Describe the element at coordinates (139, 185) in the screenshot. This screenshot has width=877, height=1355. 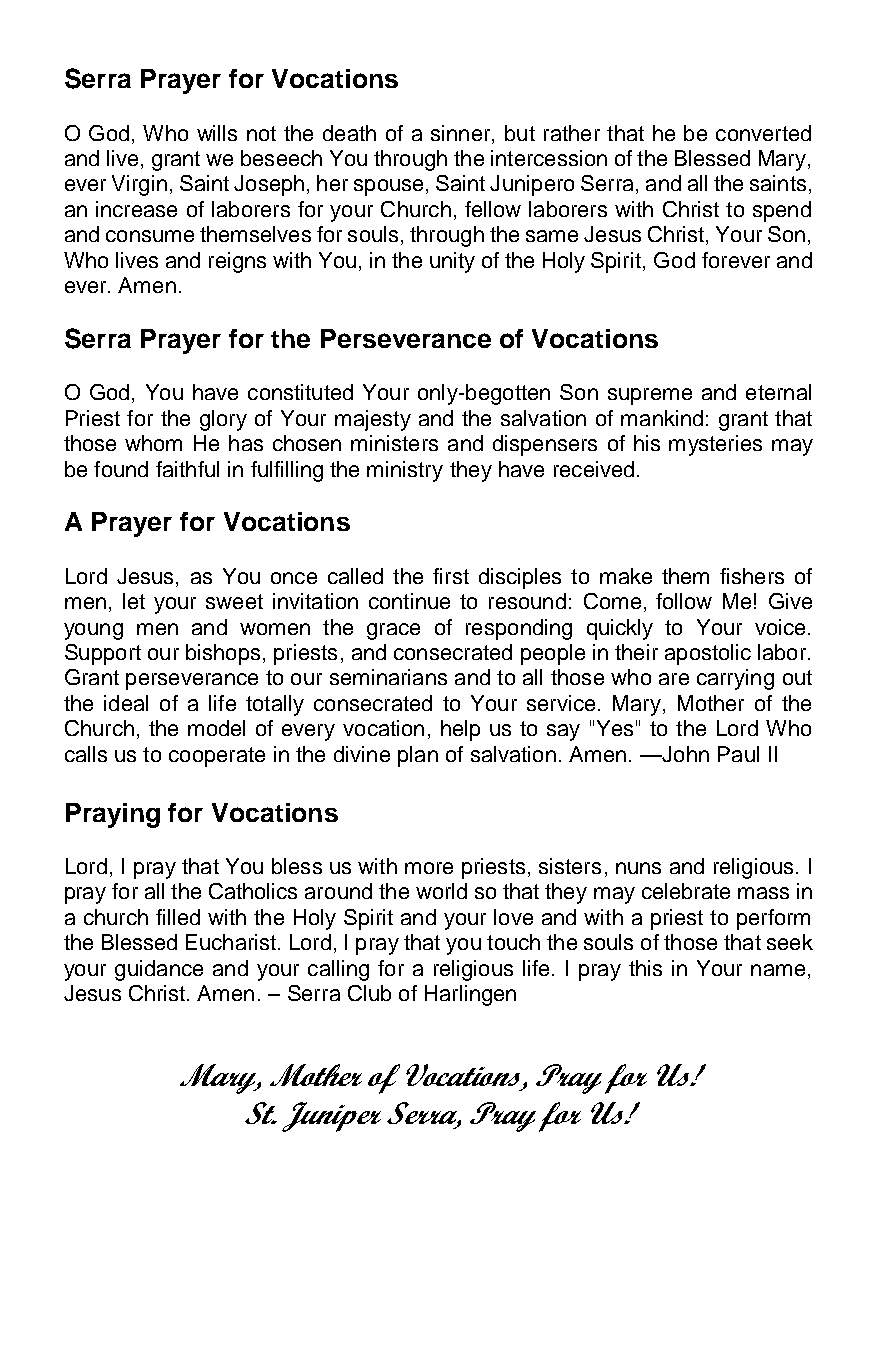
I see `Virgin` at that location.
